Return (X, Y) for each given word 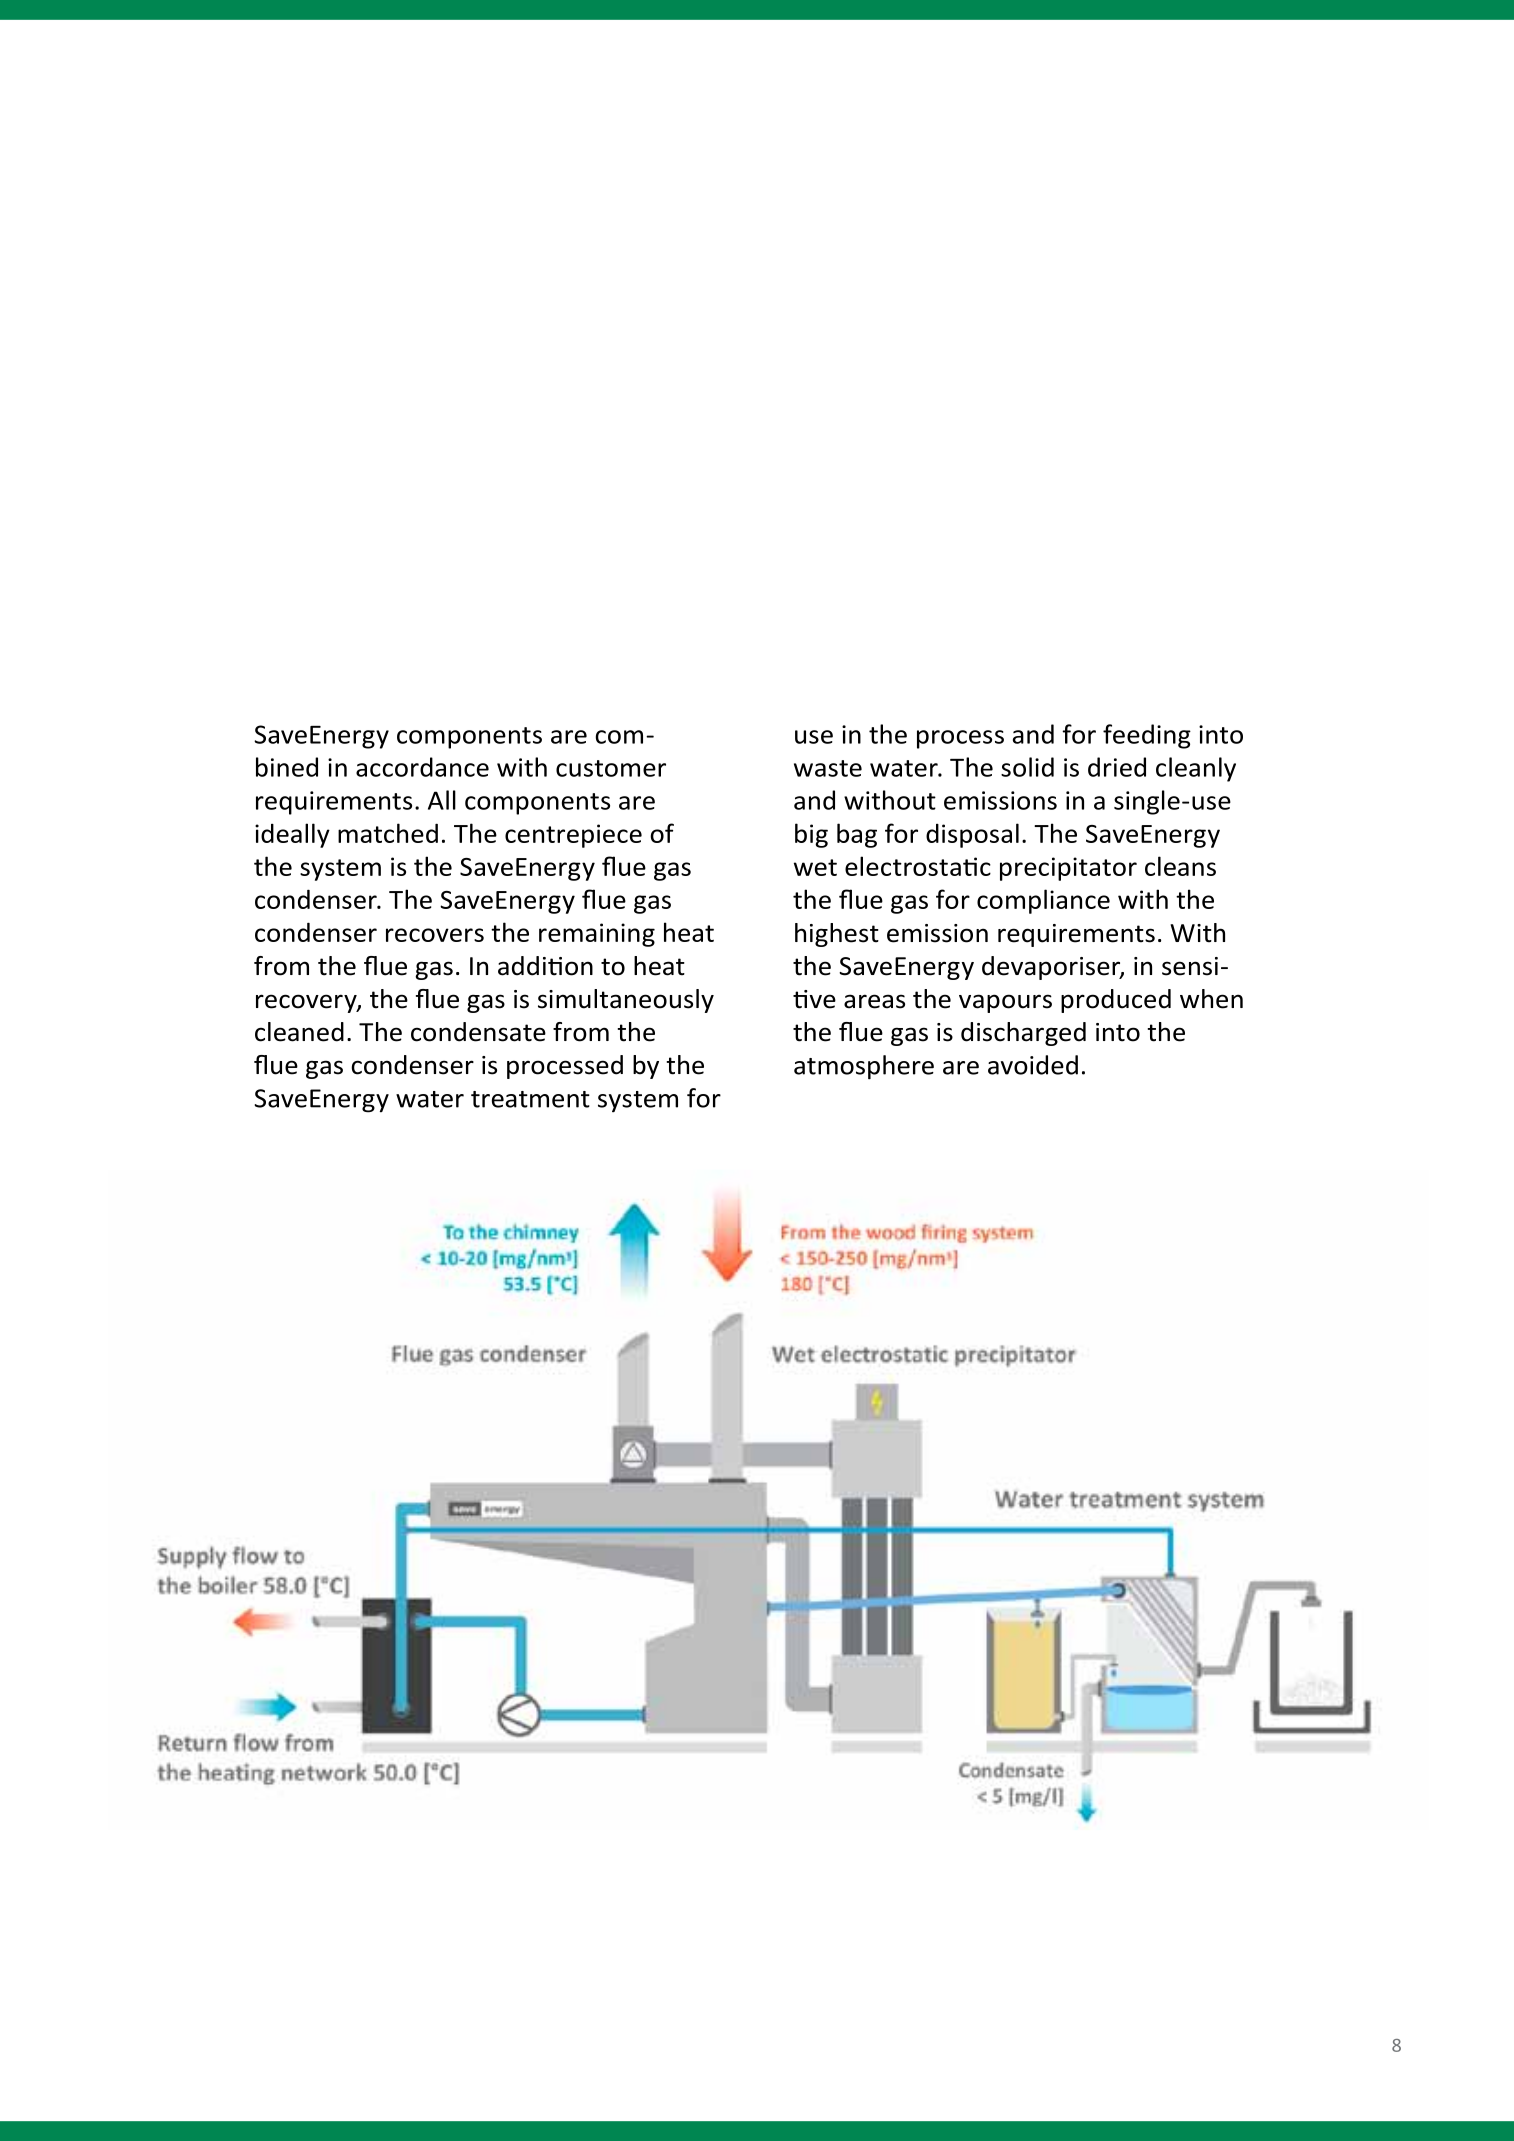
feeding (1147, 736)
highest (837, 935)
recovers (435, 935)
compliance (1043, 901)
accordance (422, 767)
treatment (530, 1099)
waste (828, 768)
